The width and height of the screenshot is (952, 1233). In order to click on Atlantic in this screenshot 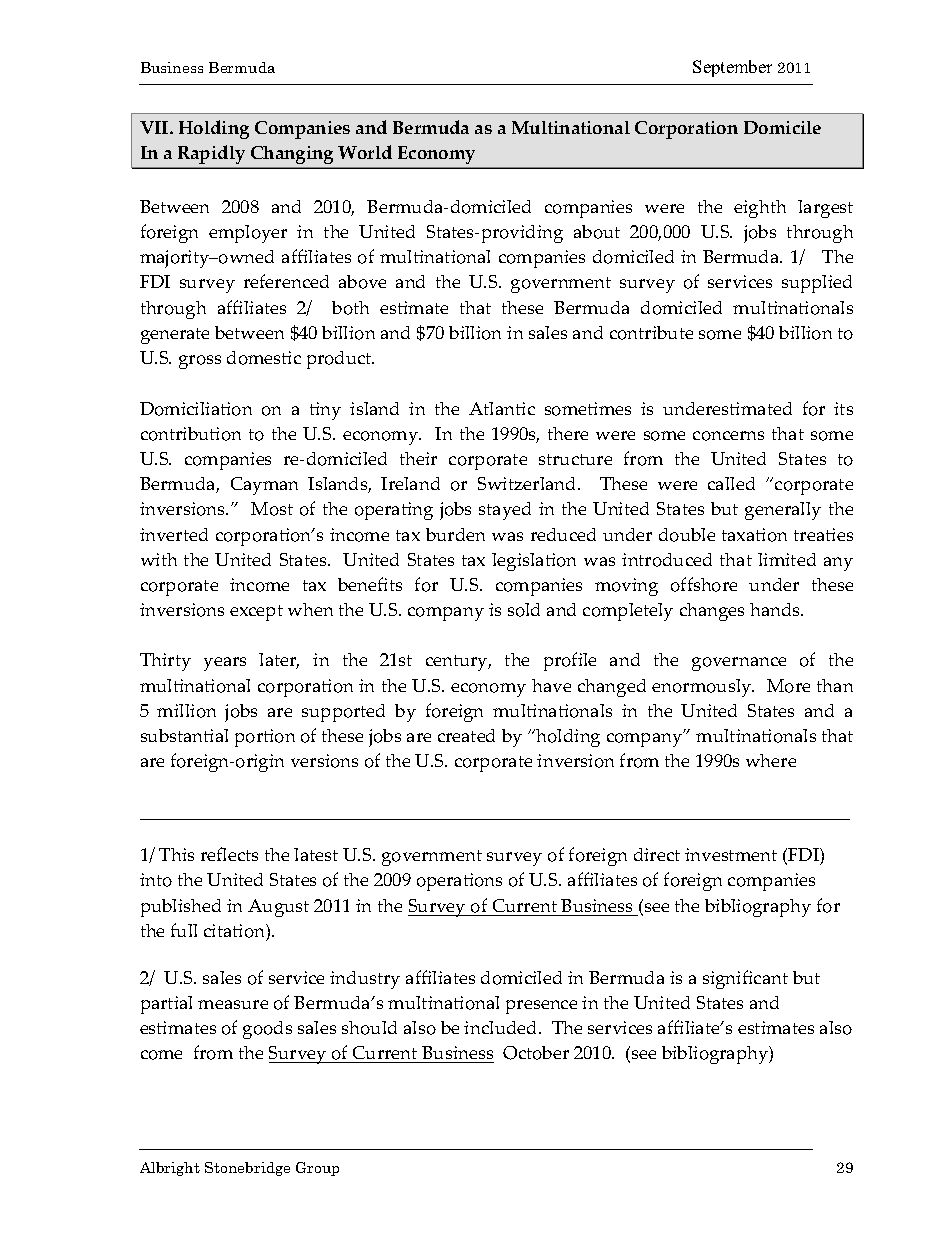, I will do `click(502, 408)`.
